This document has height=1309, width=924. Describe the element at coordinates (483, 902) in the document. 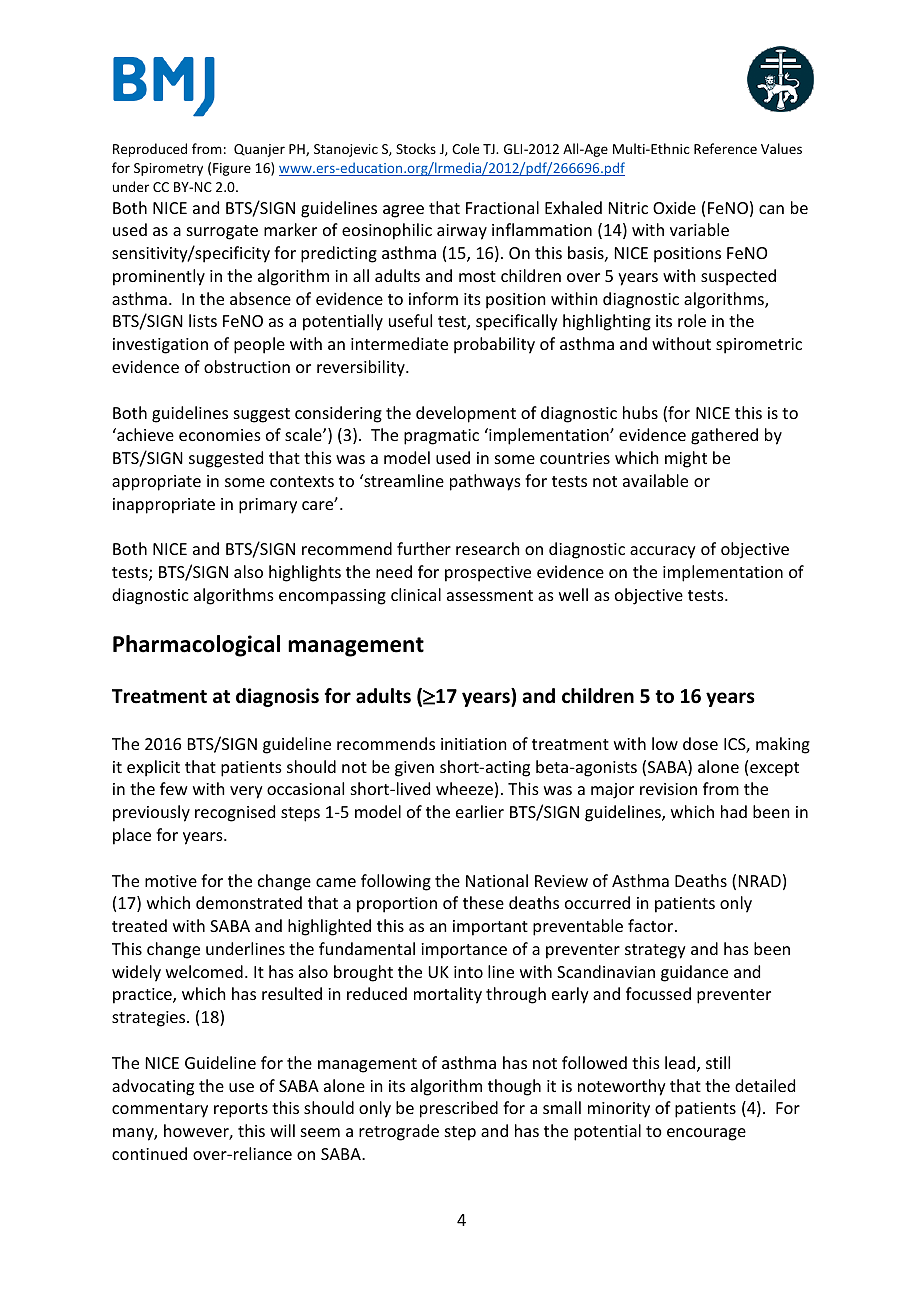

I see `these` at that location.
